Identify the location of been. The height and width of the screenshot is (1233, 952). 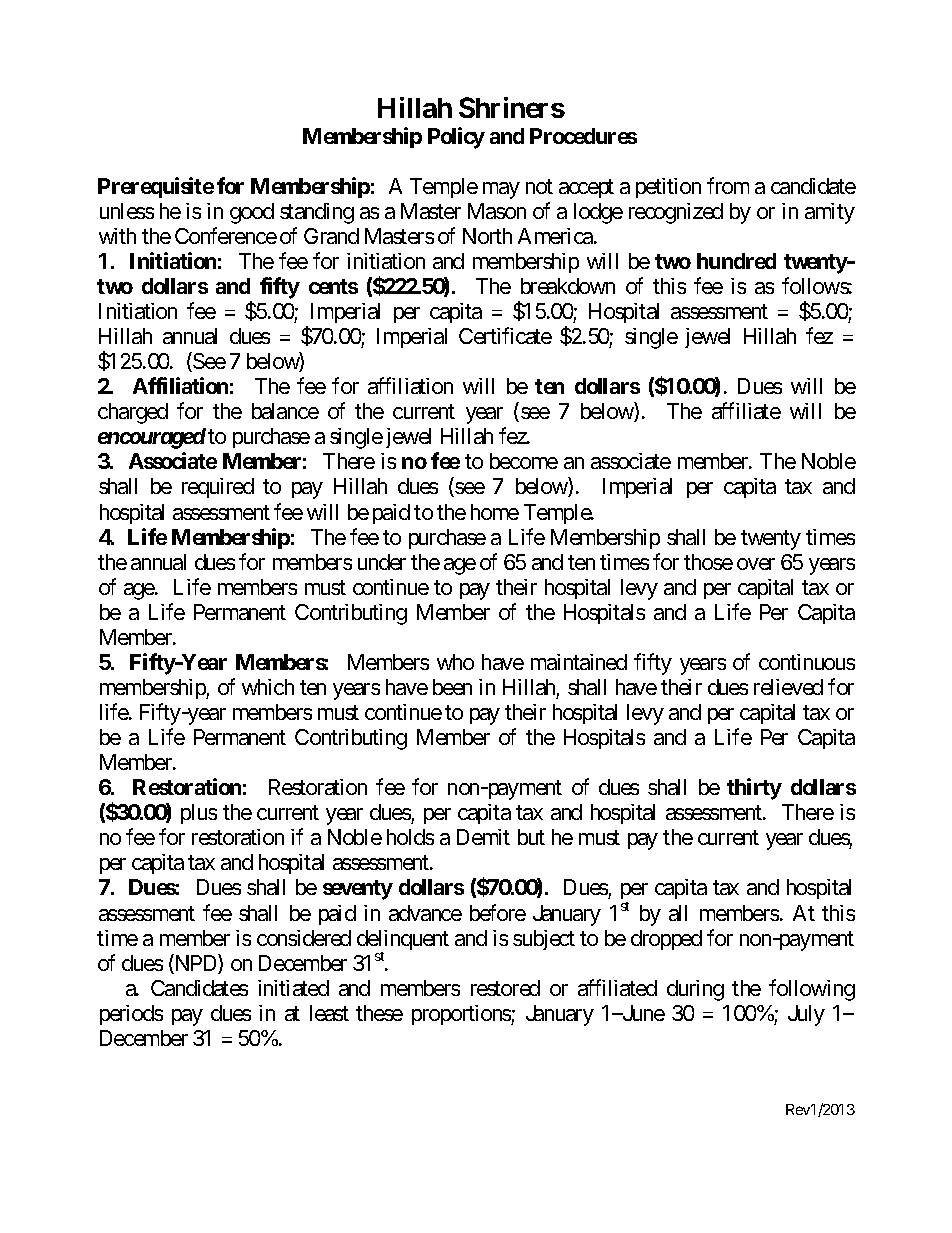
(452, 687).
